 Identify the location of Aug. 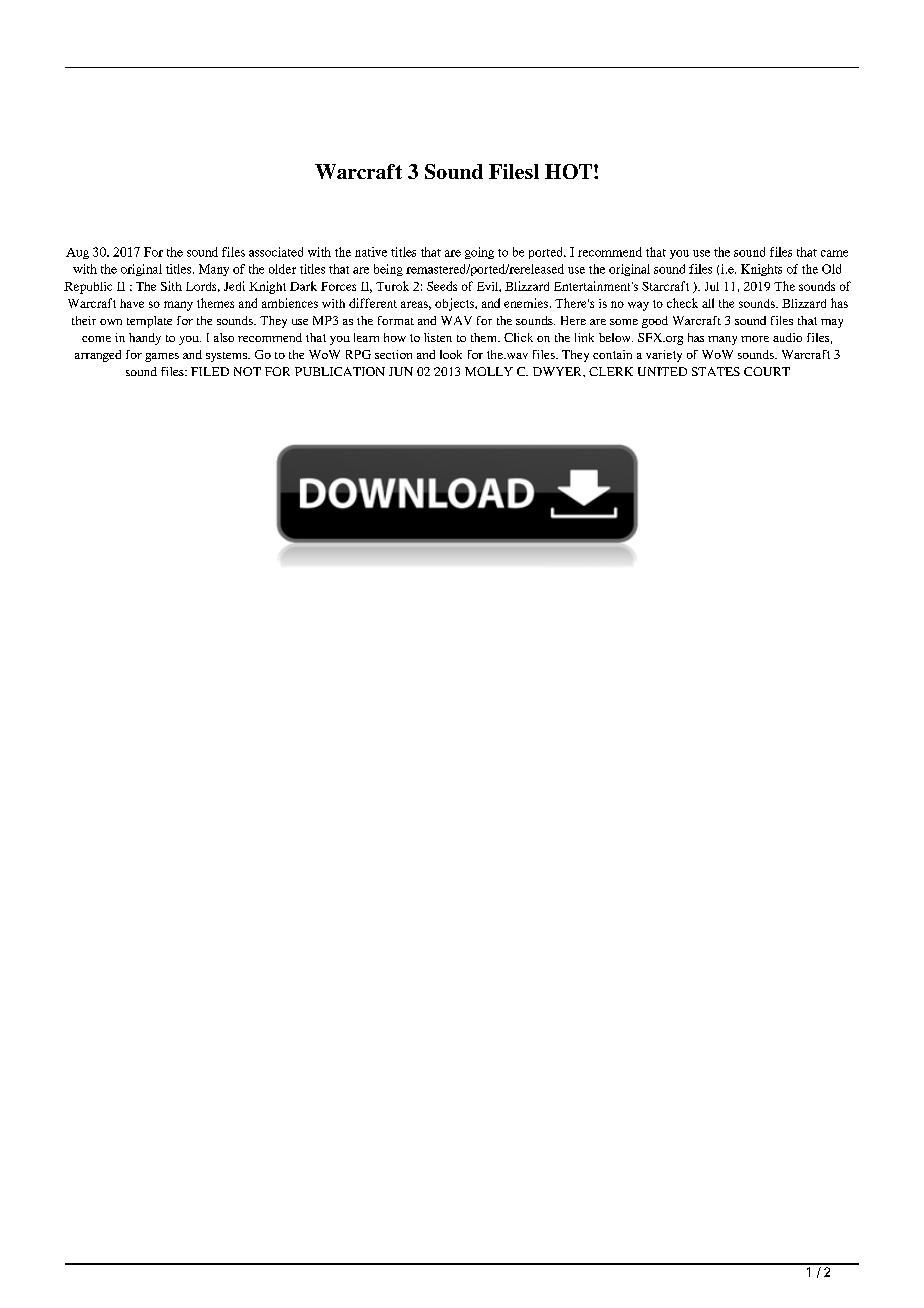
(77, 253).
